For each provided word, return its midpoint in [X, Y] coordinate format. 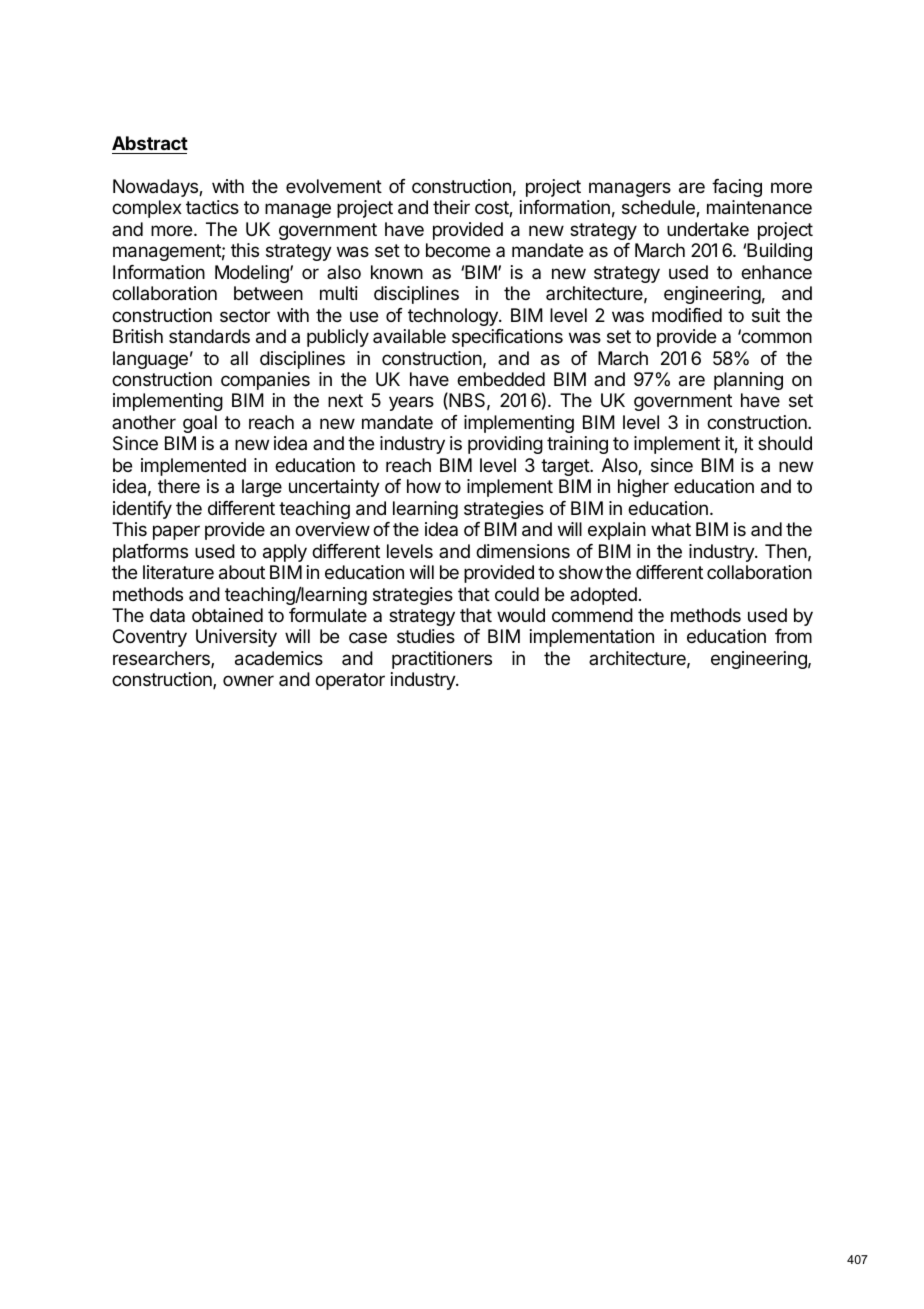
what [671, 529]
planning [748, 381]
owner [248, 680]
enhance [776, 272]
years [411, 403]
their [451, 207]
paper [176, 532]
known [397, 272]
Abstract [150, 143]
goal [200, 424]
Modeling [253, 274]
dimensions [523, 551]
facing [737, 188]
